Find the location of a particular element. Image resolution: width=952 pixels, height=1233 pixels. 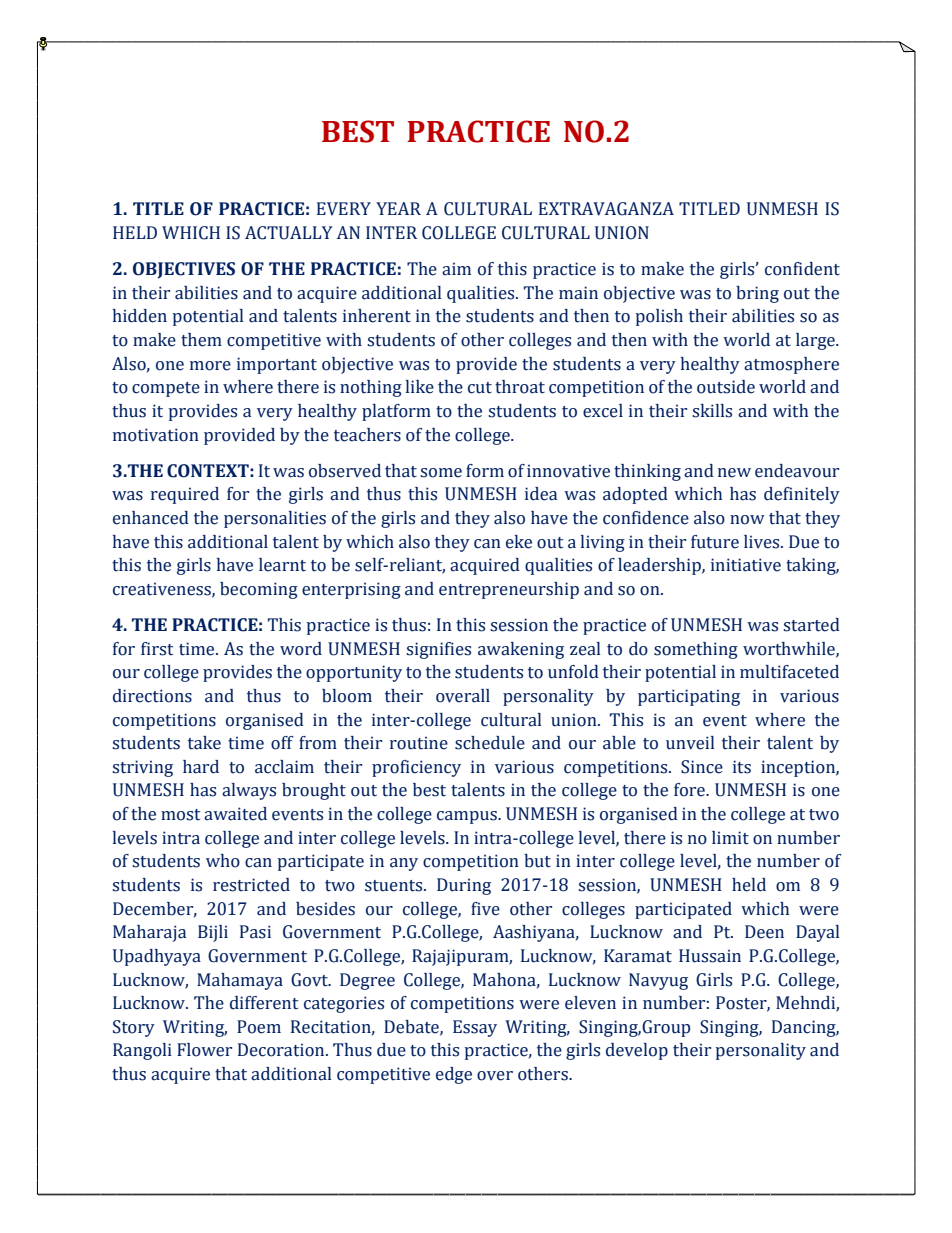

YEAR is located at coordinates (398, 208).
